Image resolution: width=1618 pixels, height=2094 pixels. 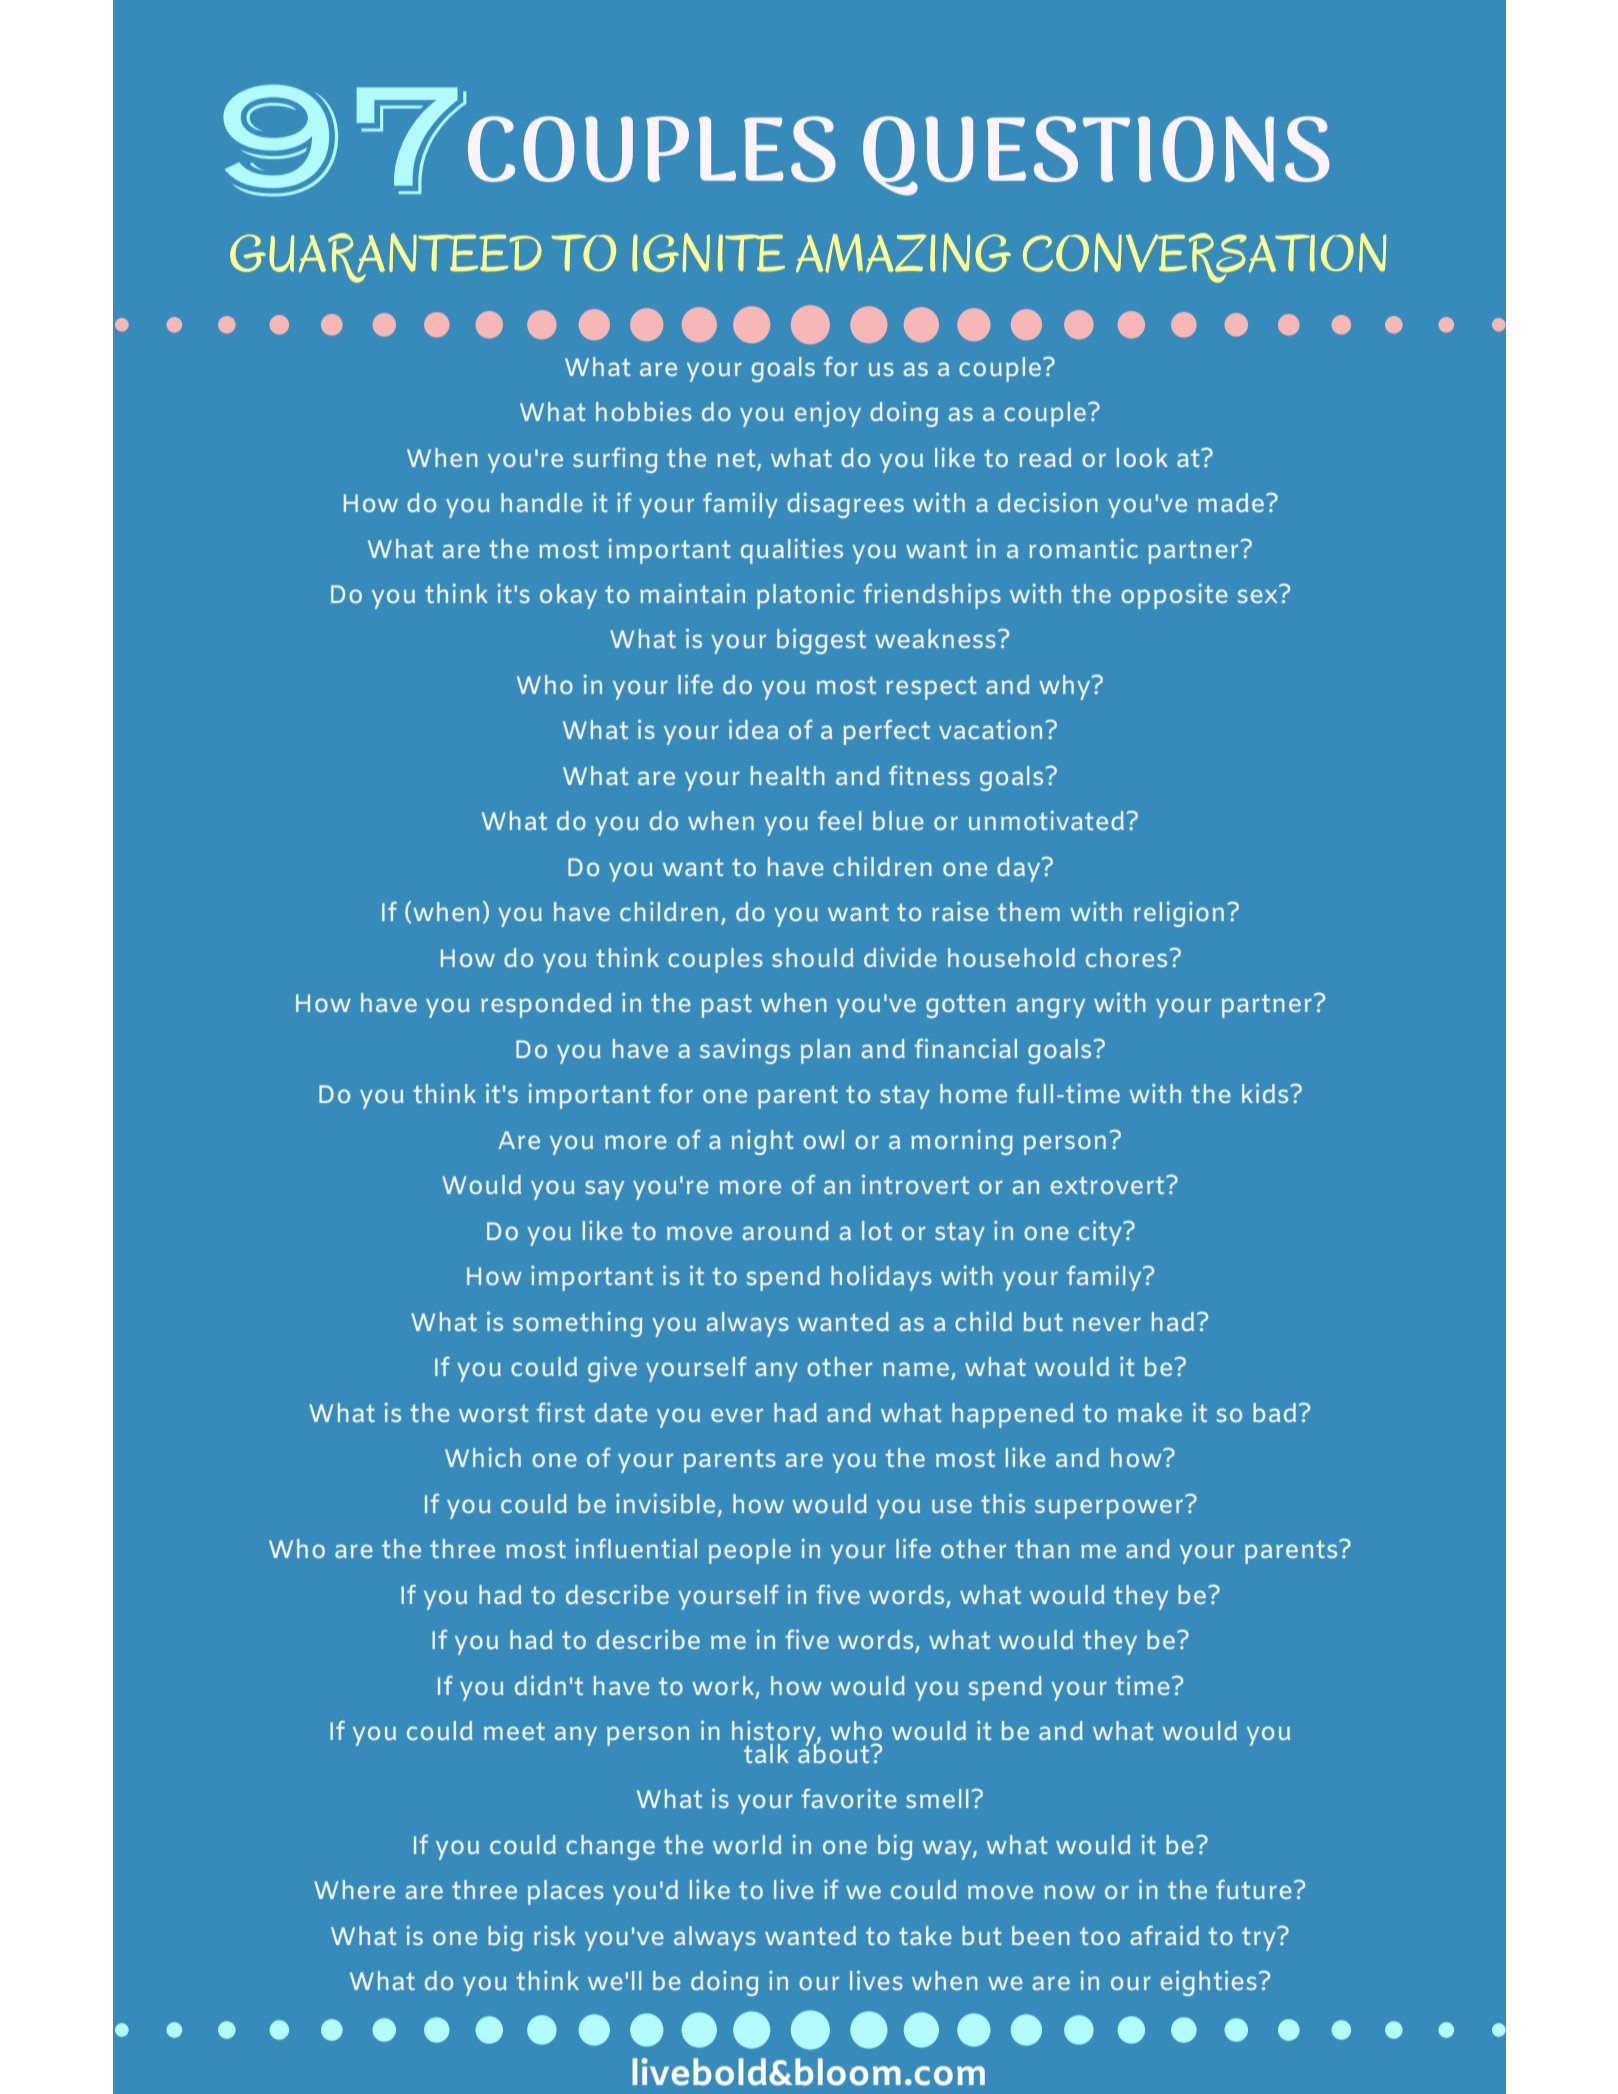 What do you see at coordinates (1204, 258) in the image?
I see `CONVERSATION` at bounding box center [1204, 258].
